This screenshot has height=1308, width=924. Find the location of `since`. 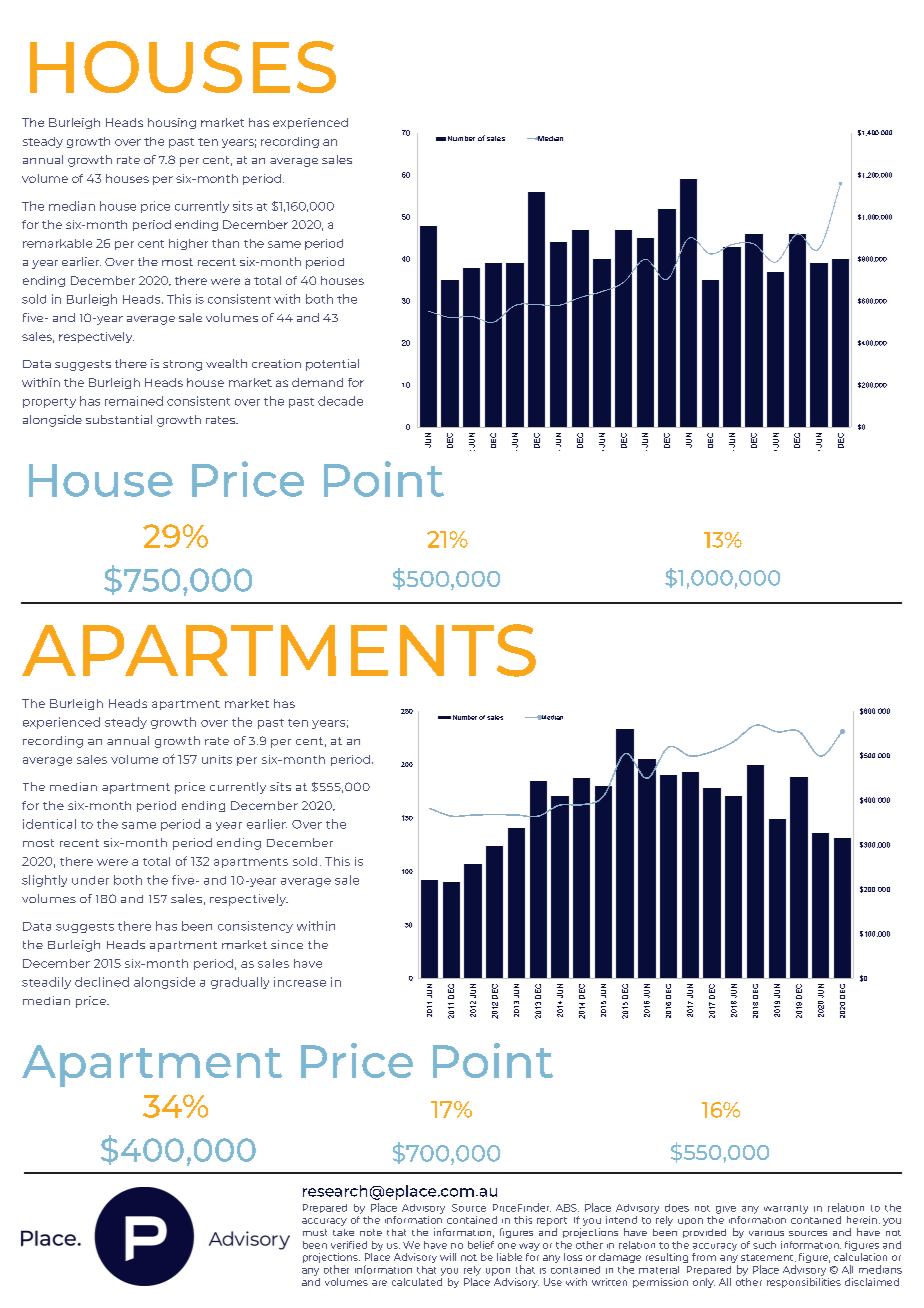

since is located at coordinates (287, 944).
